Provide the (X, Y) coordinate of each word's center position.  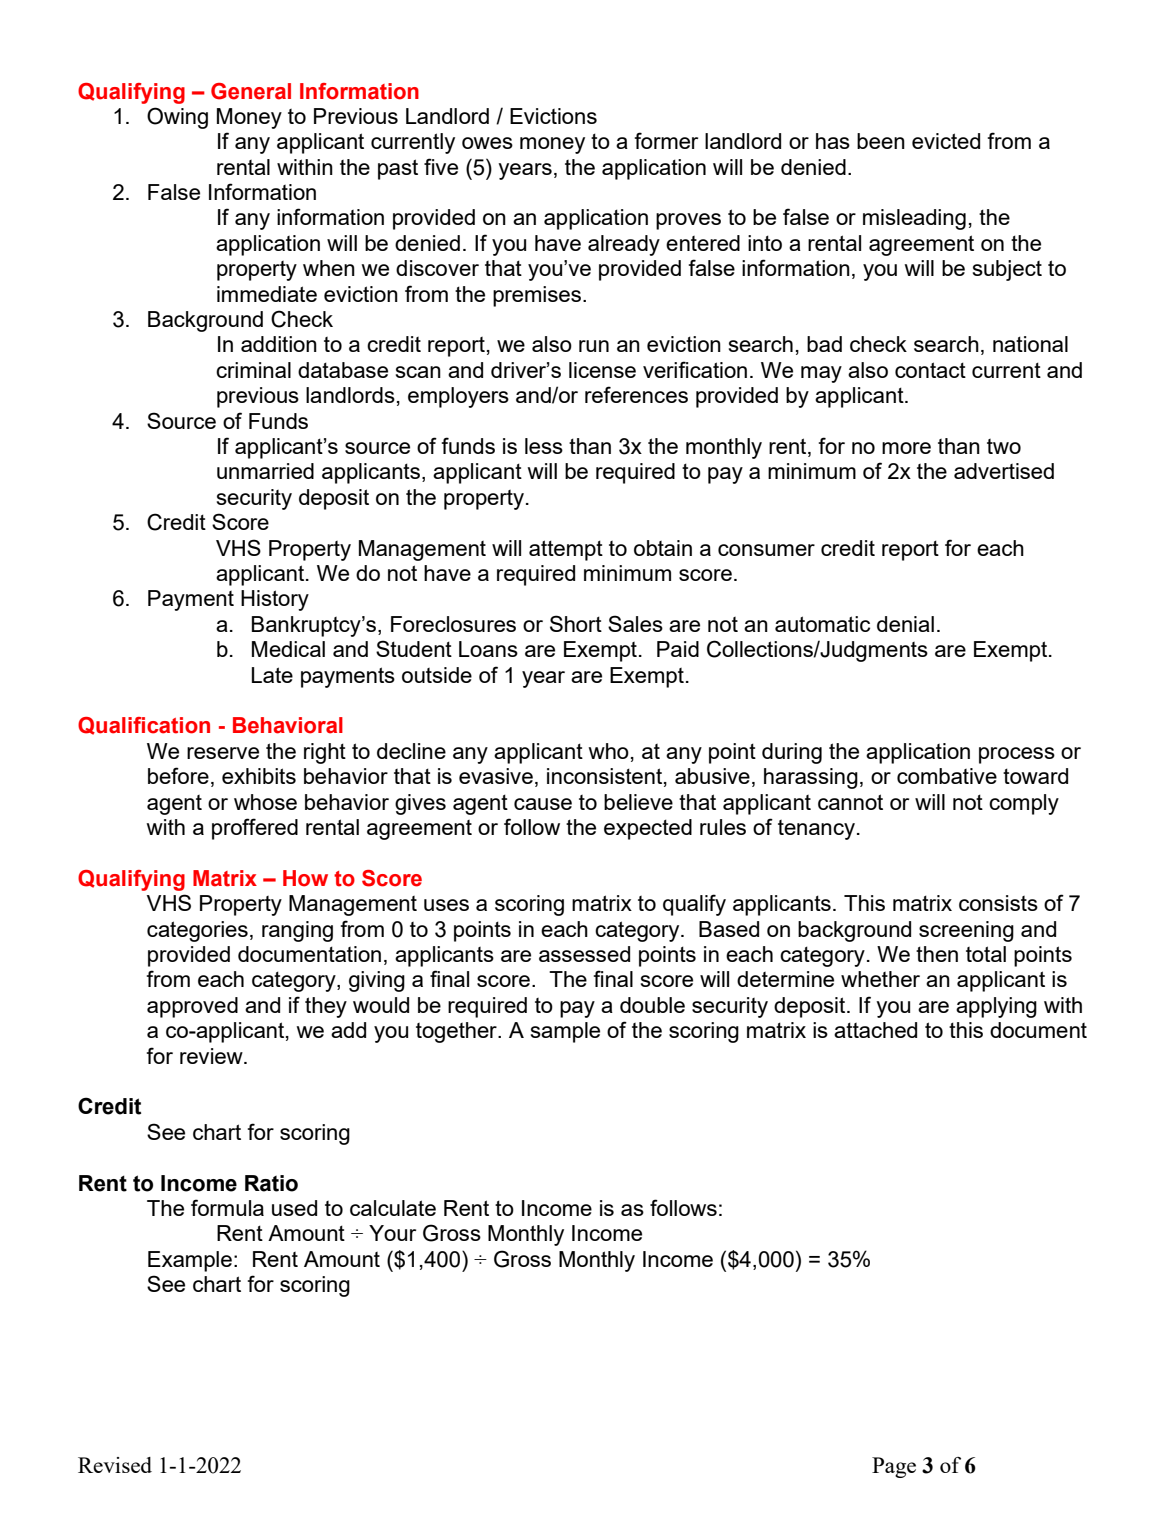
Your (392, 1233)
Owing (177, 118)
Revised (115, 1465)
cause (543, 804)
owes (487, 143)
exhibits (259, 776)
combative (947, 776)
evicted (946, 141)
